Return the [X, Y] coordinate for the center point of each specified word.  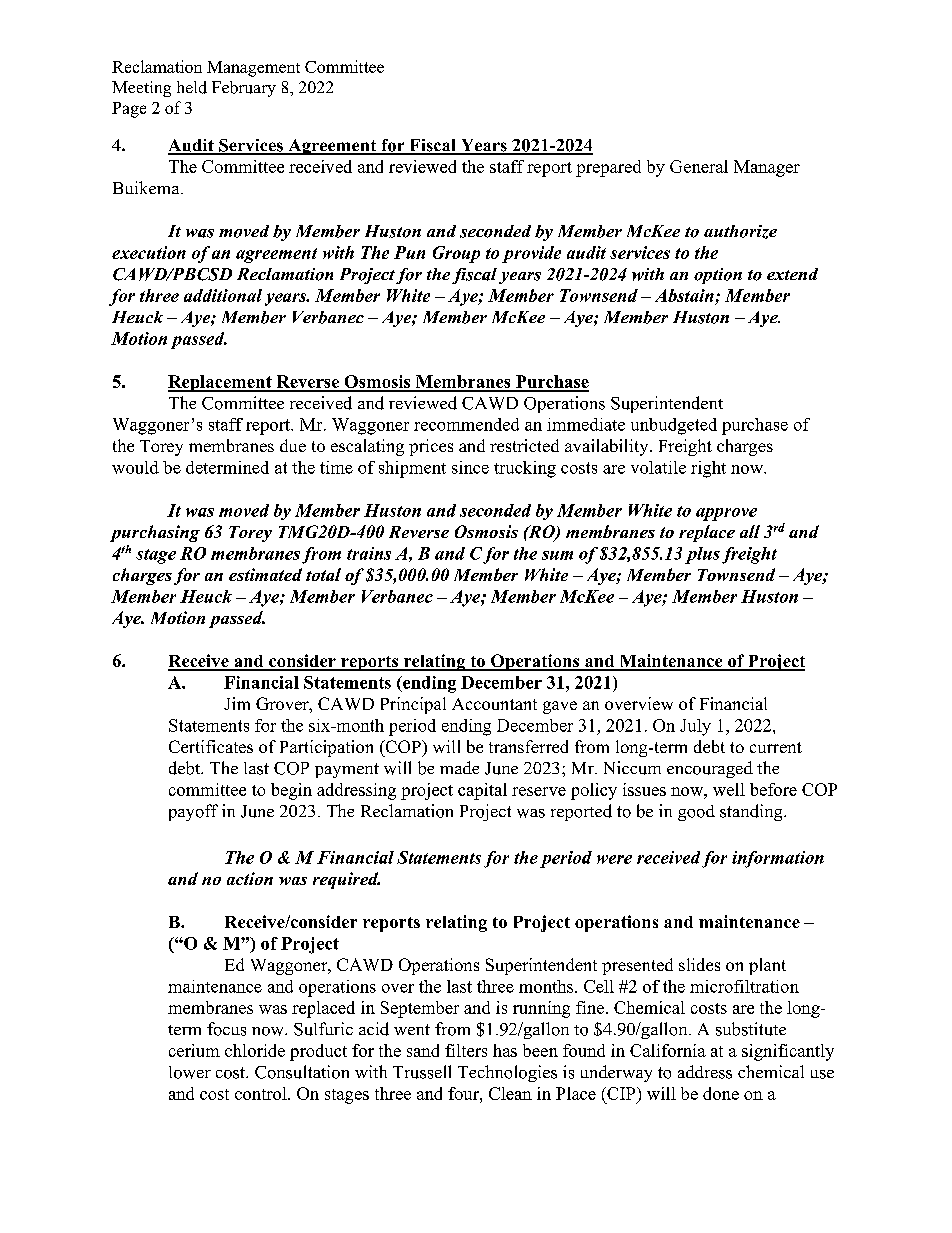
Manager [767, 168]
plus [702, 555]
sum [557, 555]
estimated [265, 574]
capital [482, 791]
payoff [193, 812]
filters [466, 1050]
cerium [194, 1050]
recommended [466, 424]
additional [223, 295]
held [192, 87]
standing [752, 812]
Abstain [684, 295]
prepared [608, 168]
